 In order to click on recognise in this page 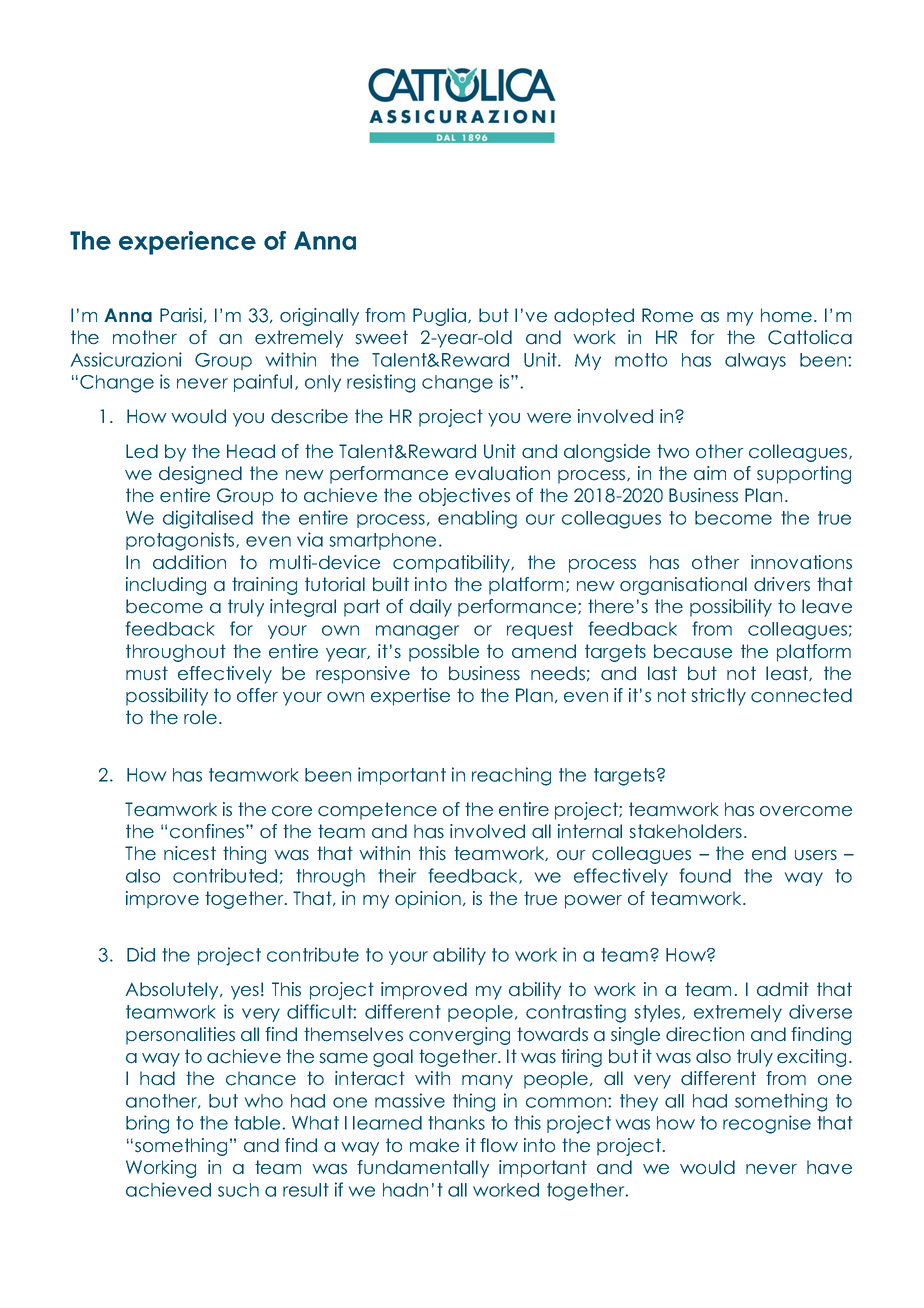, I will do `click(767, 1124)`.
